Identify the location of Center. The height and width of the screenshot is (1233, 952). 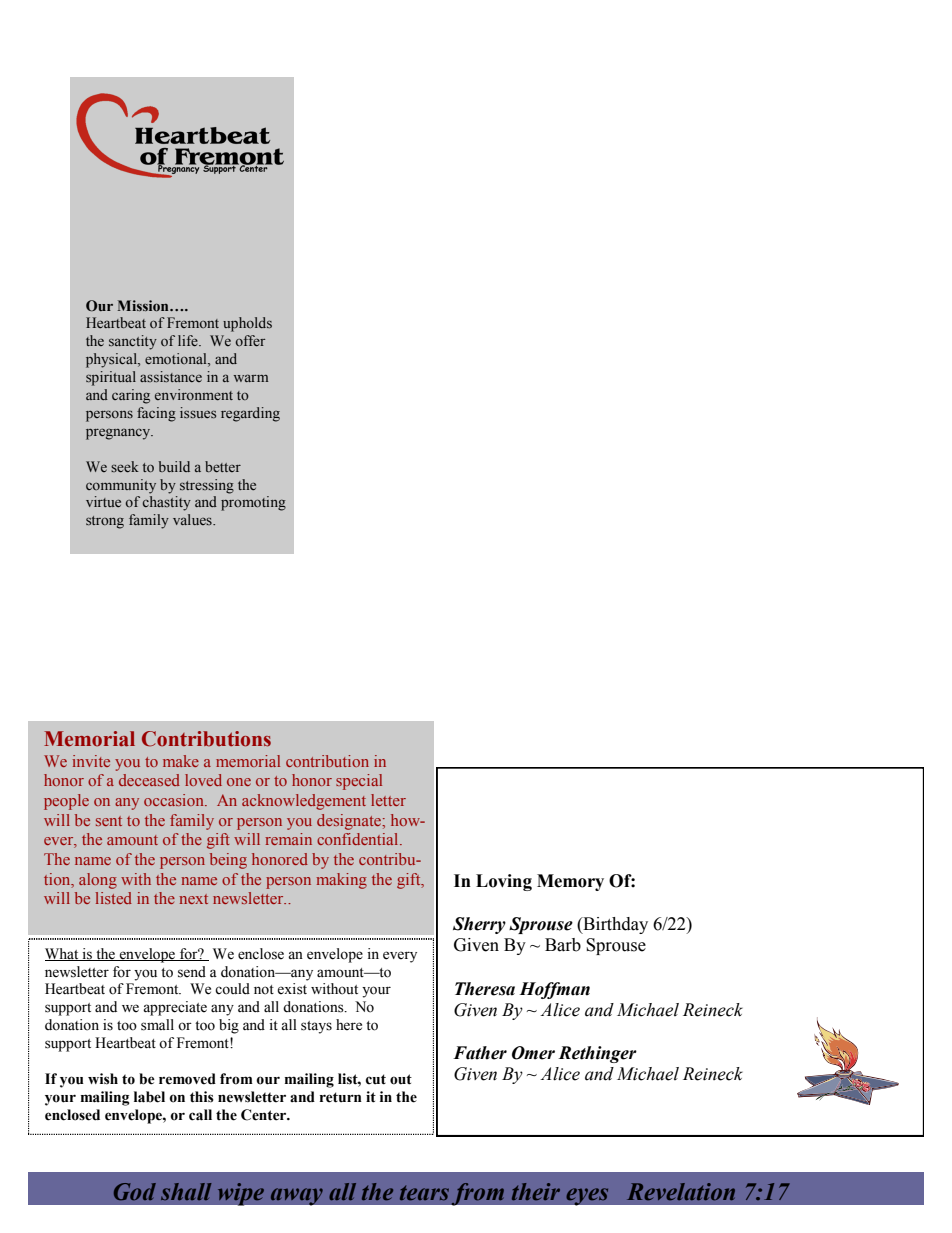
(265, 1115).
